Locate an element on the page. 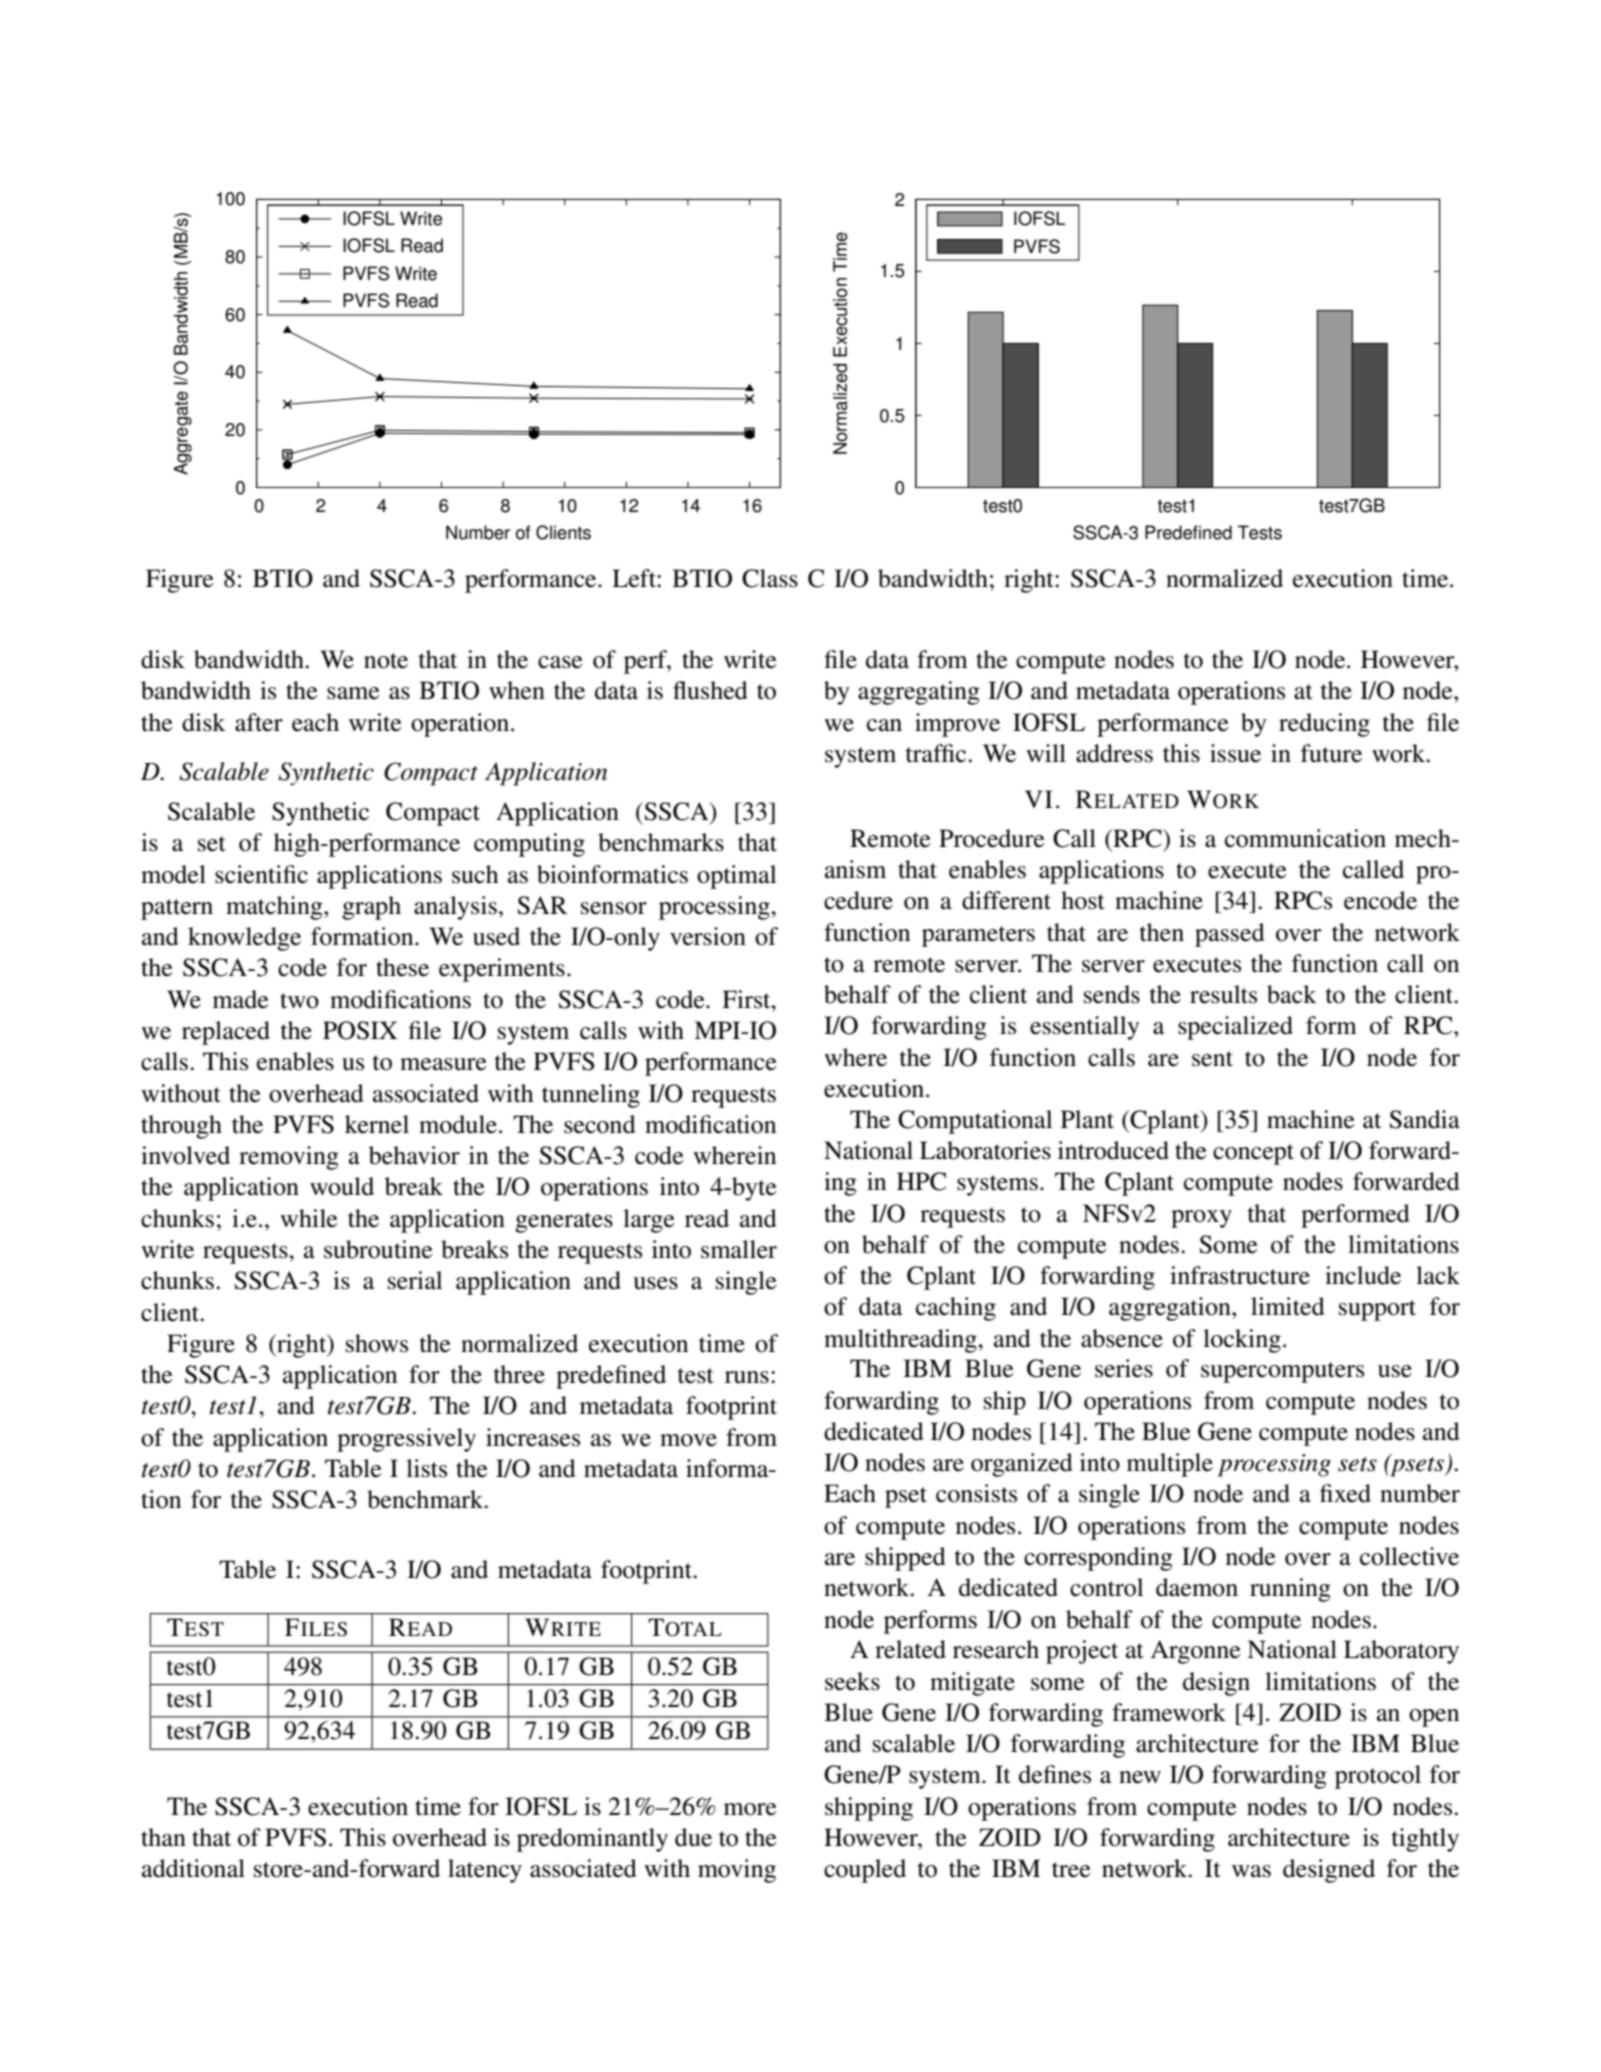 The width and height of the document is (1601, 2072). note is located at coordinates (386, 661).
